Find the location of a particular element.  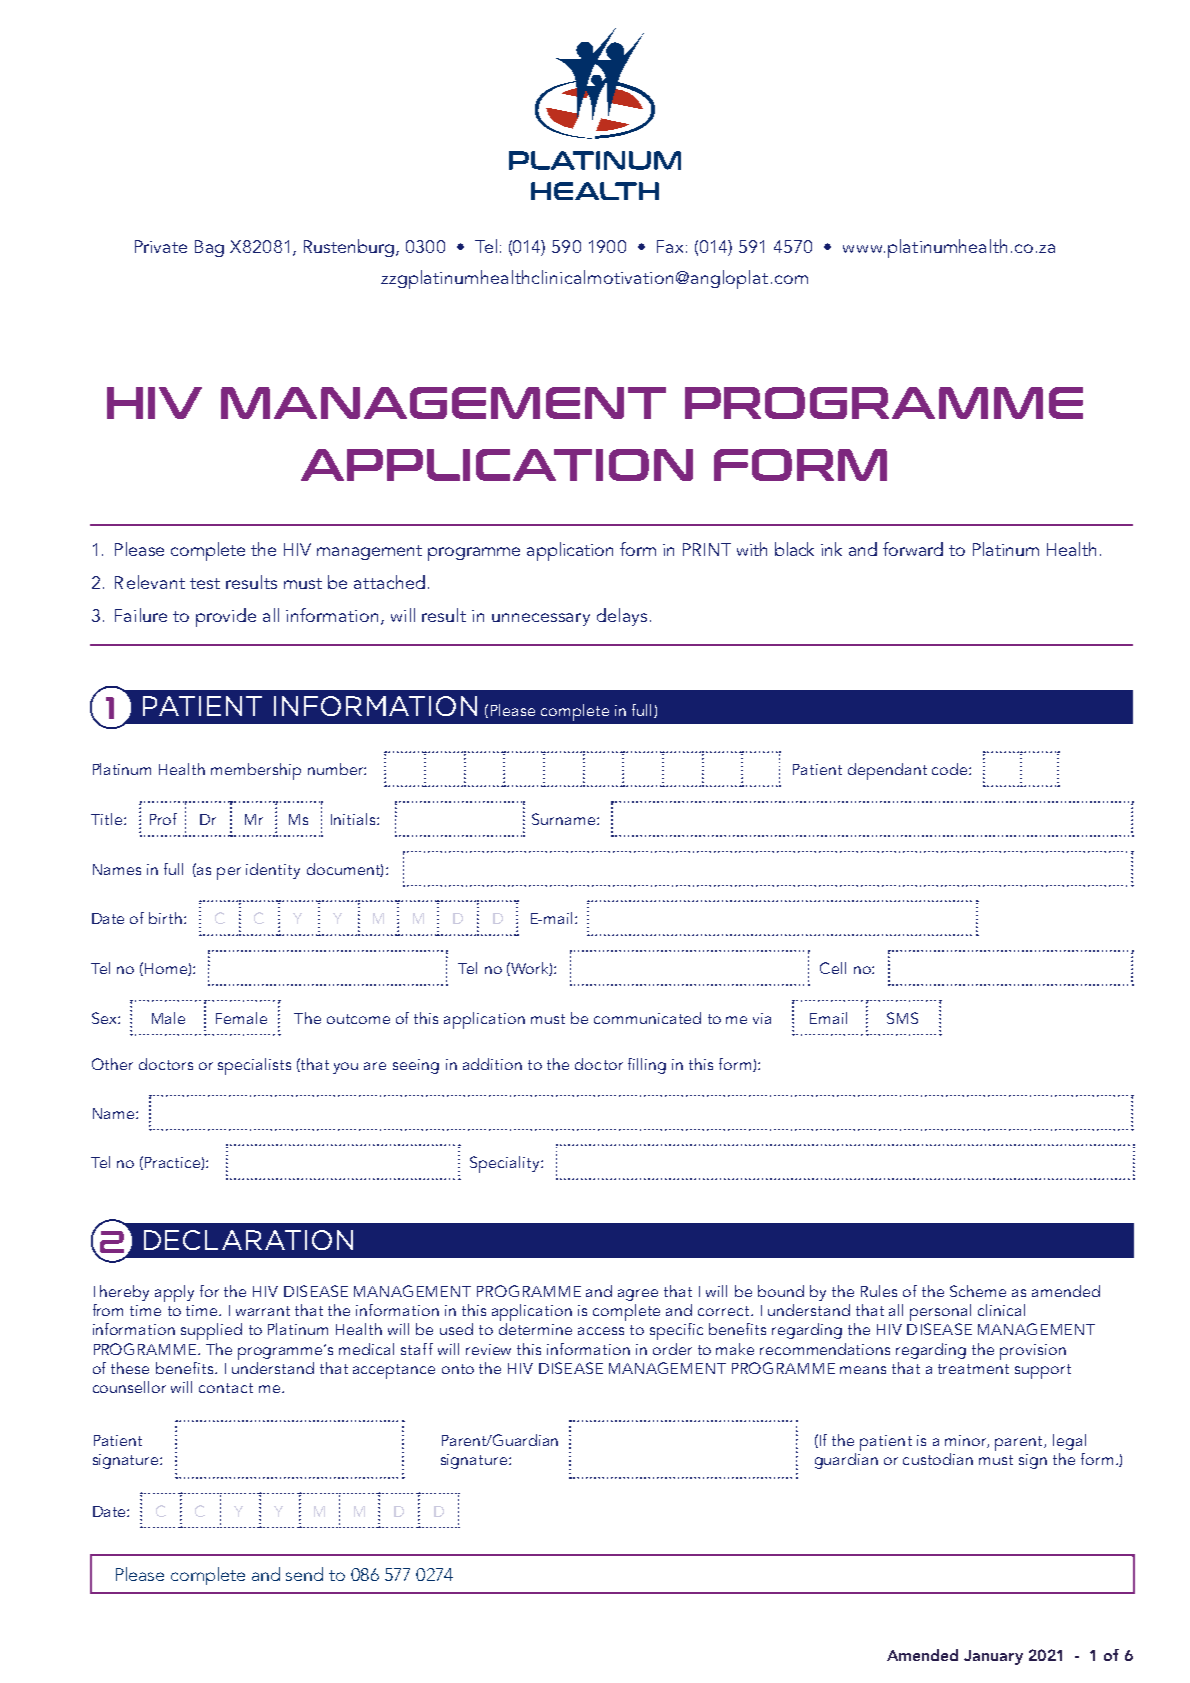

forward is located at coordinates (913, 549).
